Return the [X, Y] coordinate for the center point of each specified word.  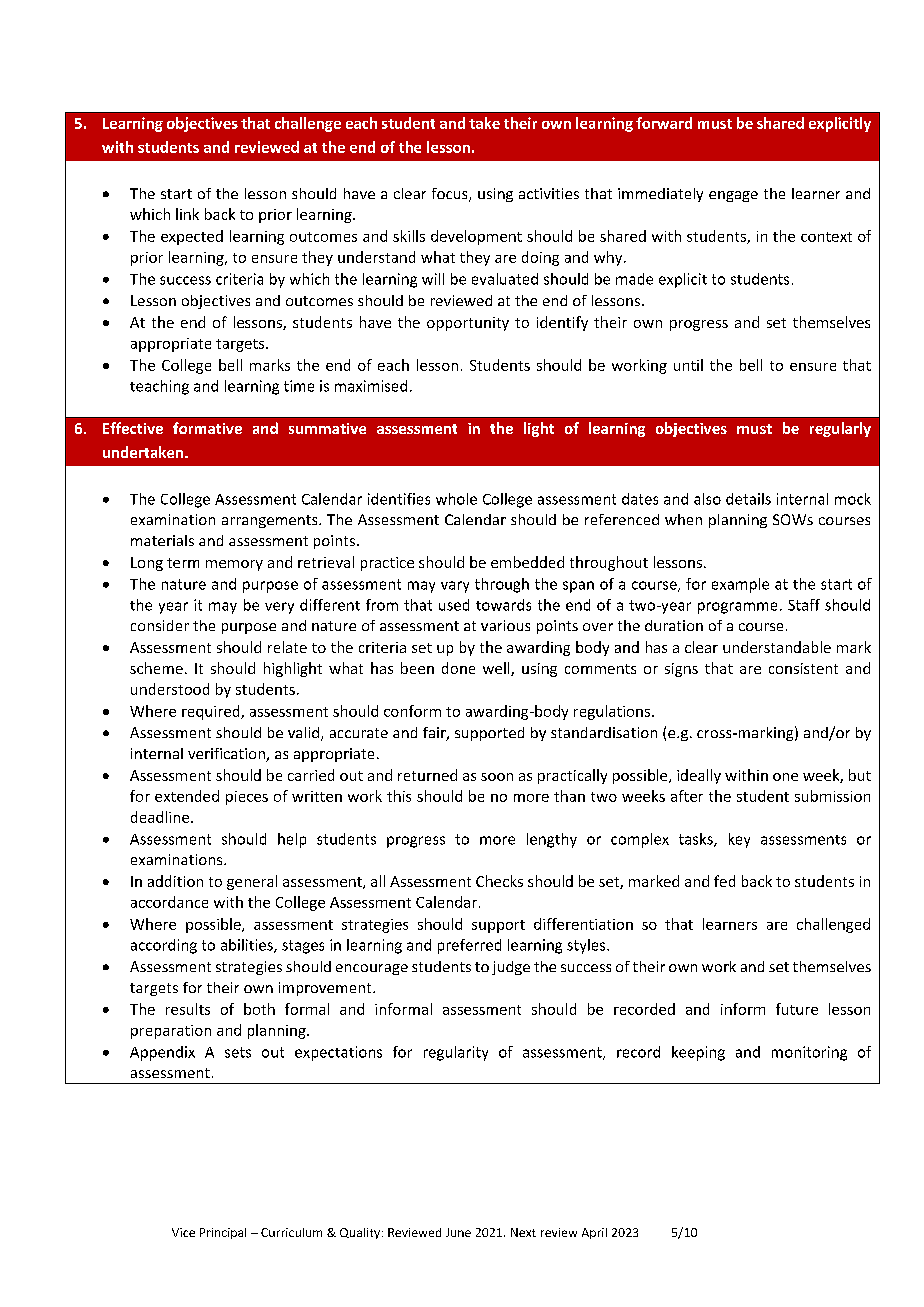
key [739, 840]
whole [456, 499]
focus [451, 195]
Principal [223, 1233]
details [748, 499]
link [187, 214]
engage [733, 196]
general [252, 882]
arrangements [271, 521]
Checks [499, 881]
